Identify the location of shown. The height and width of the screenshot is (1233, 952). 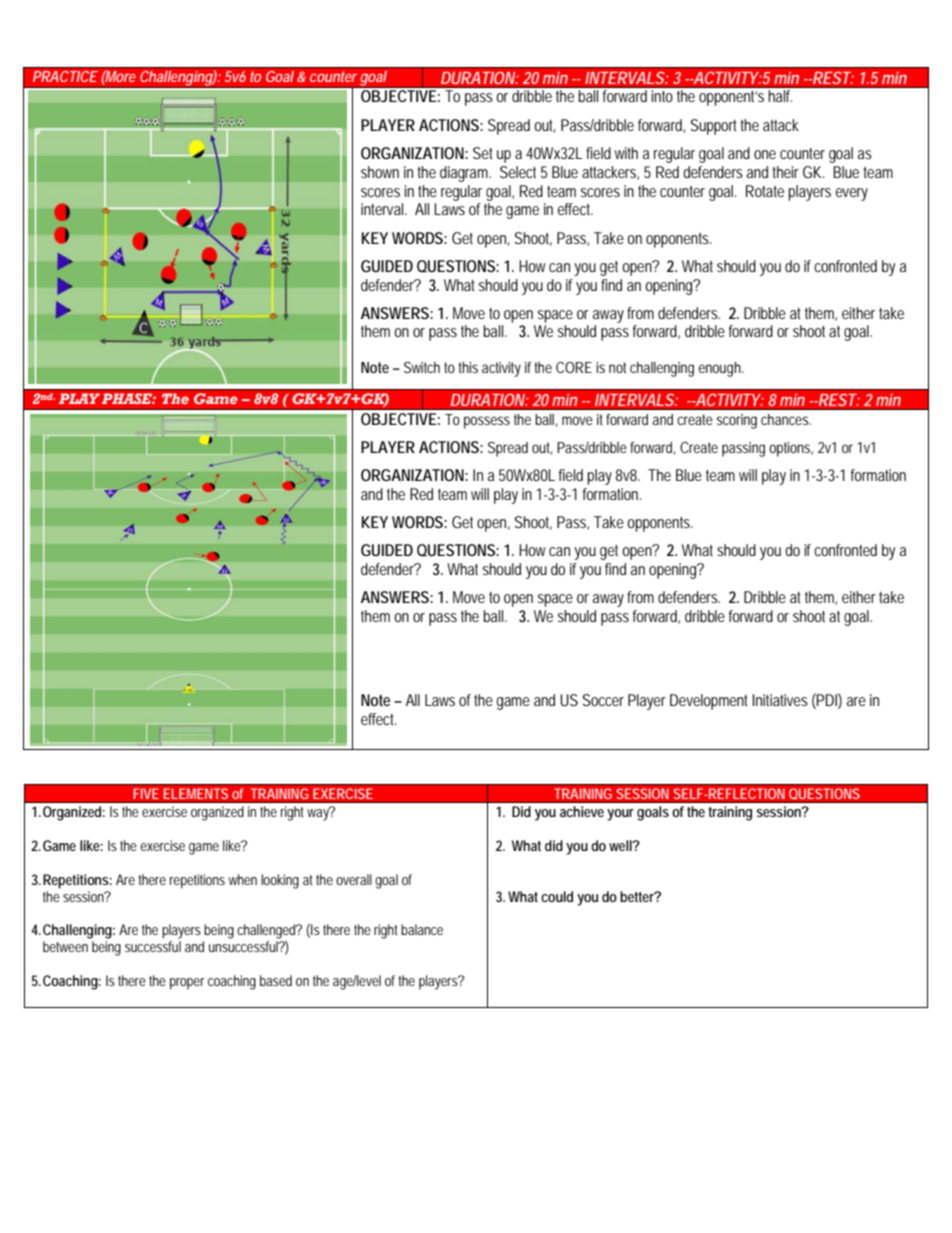
(380, 172).
